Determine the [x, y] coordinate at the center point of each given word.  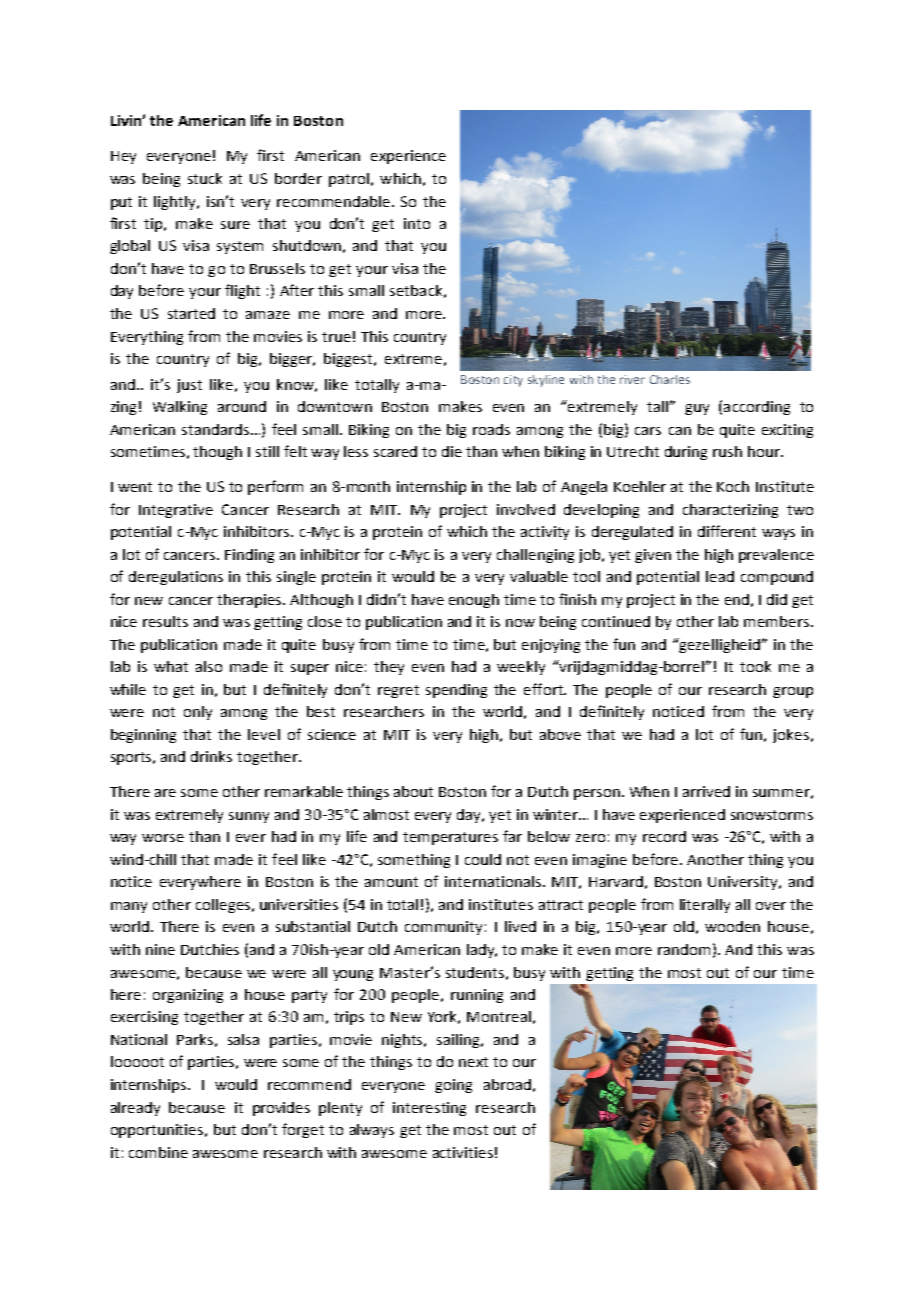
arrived [706, 791]
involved [526, 509]
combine [158, 1152]
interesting [429, 1109]
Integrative [176, 511]
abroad [507, 1084]
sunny [249, 817]
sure [235, 225]
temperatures [450, 838]
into [417, 223]
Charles [670, 379]
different [727, 531]
